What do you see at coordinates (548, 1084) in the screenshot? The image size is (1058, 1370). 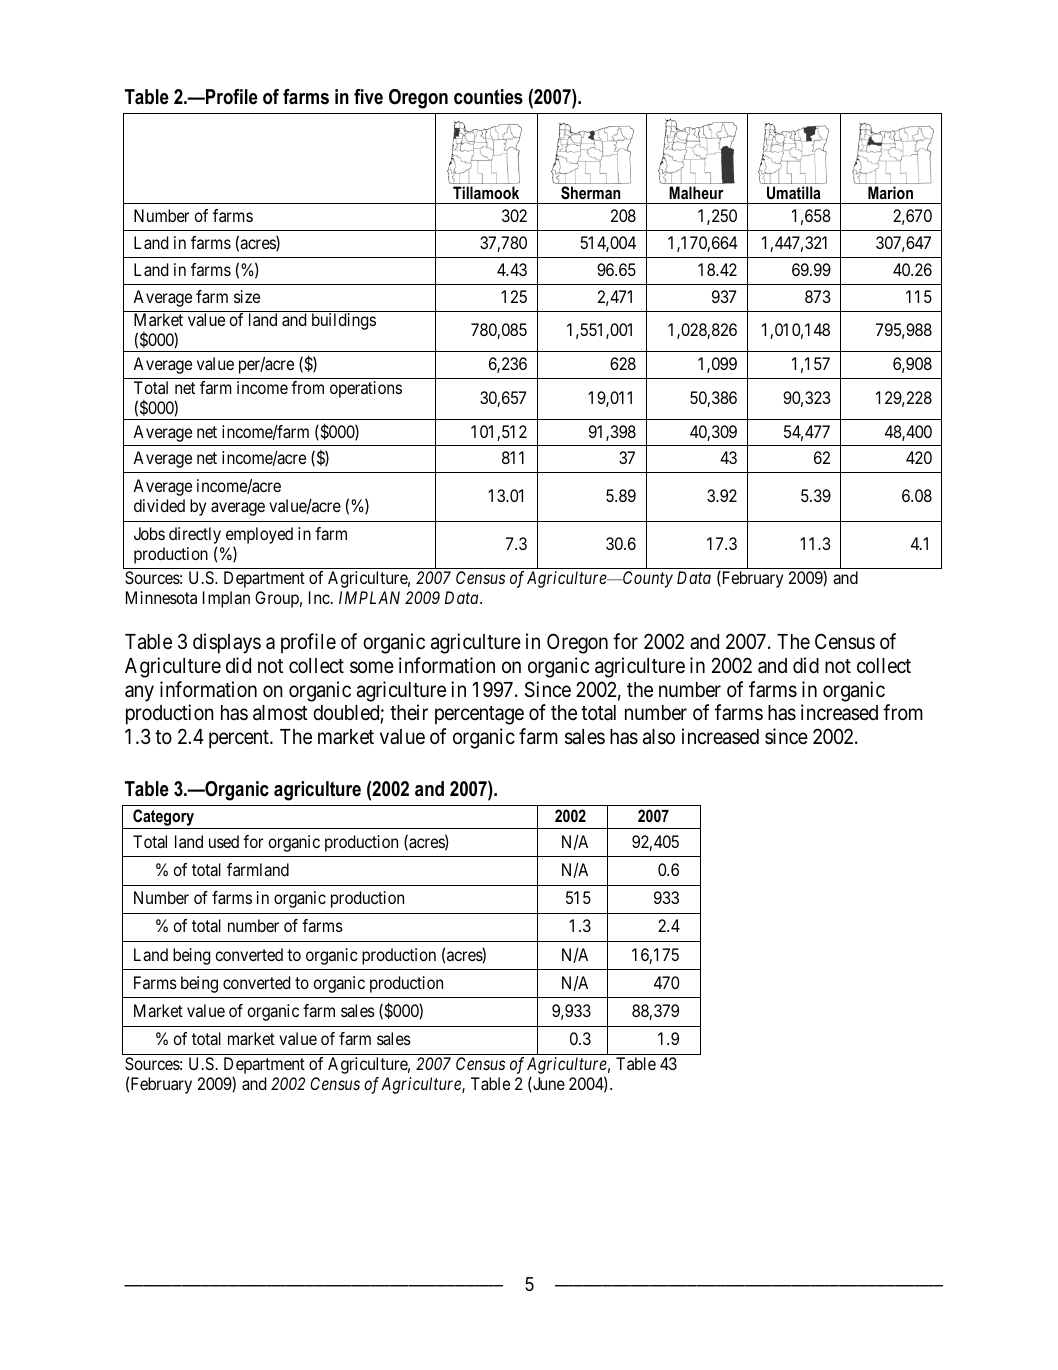 I see `June` at bounding box center [548, 1084].
